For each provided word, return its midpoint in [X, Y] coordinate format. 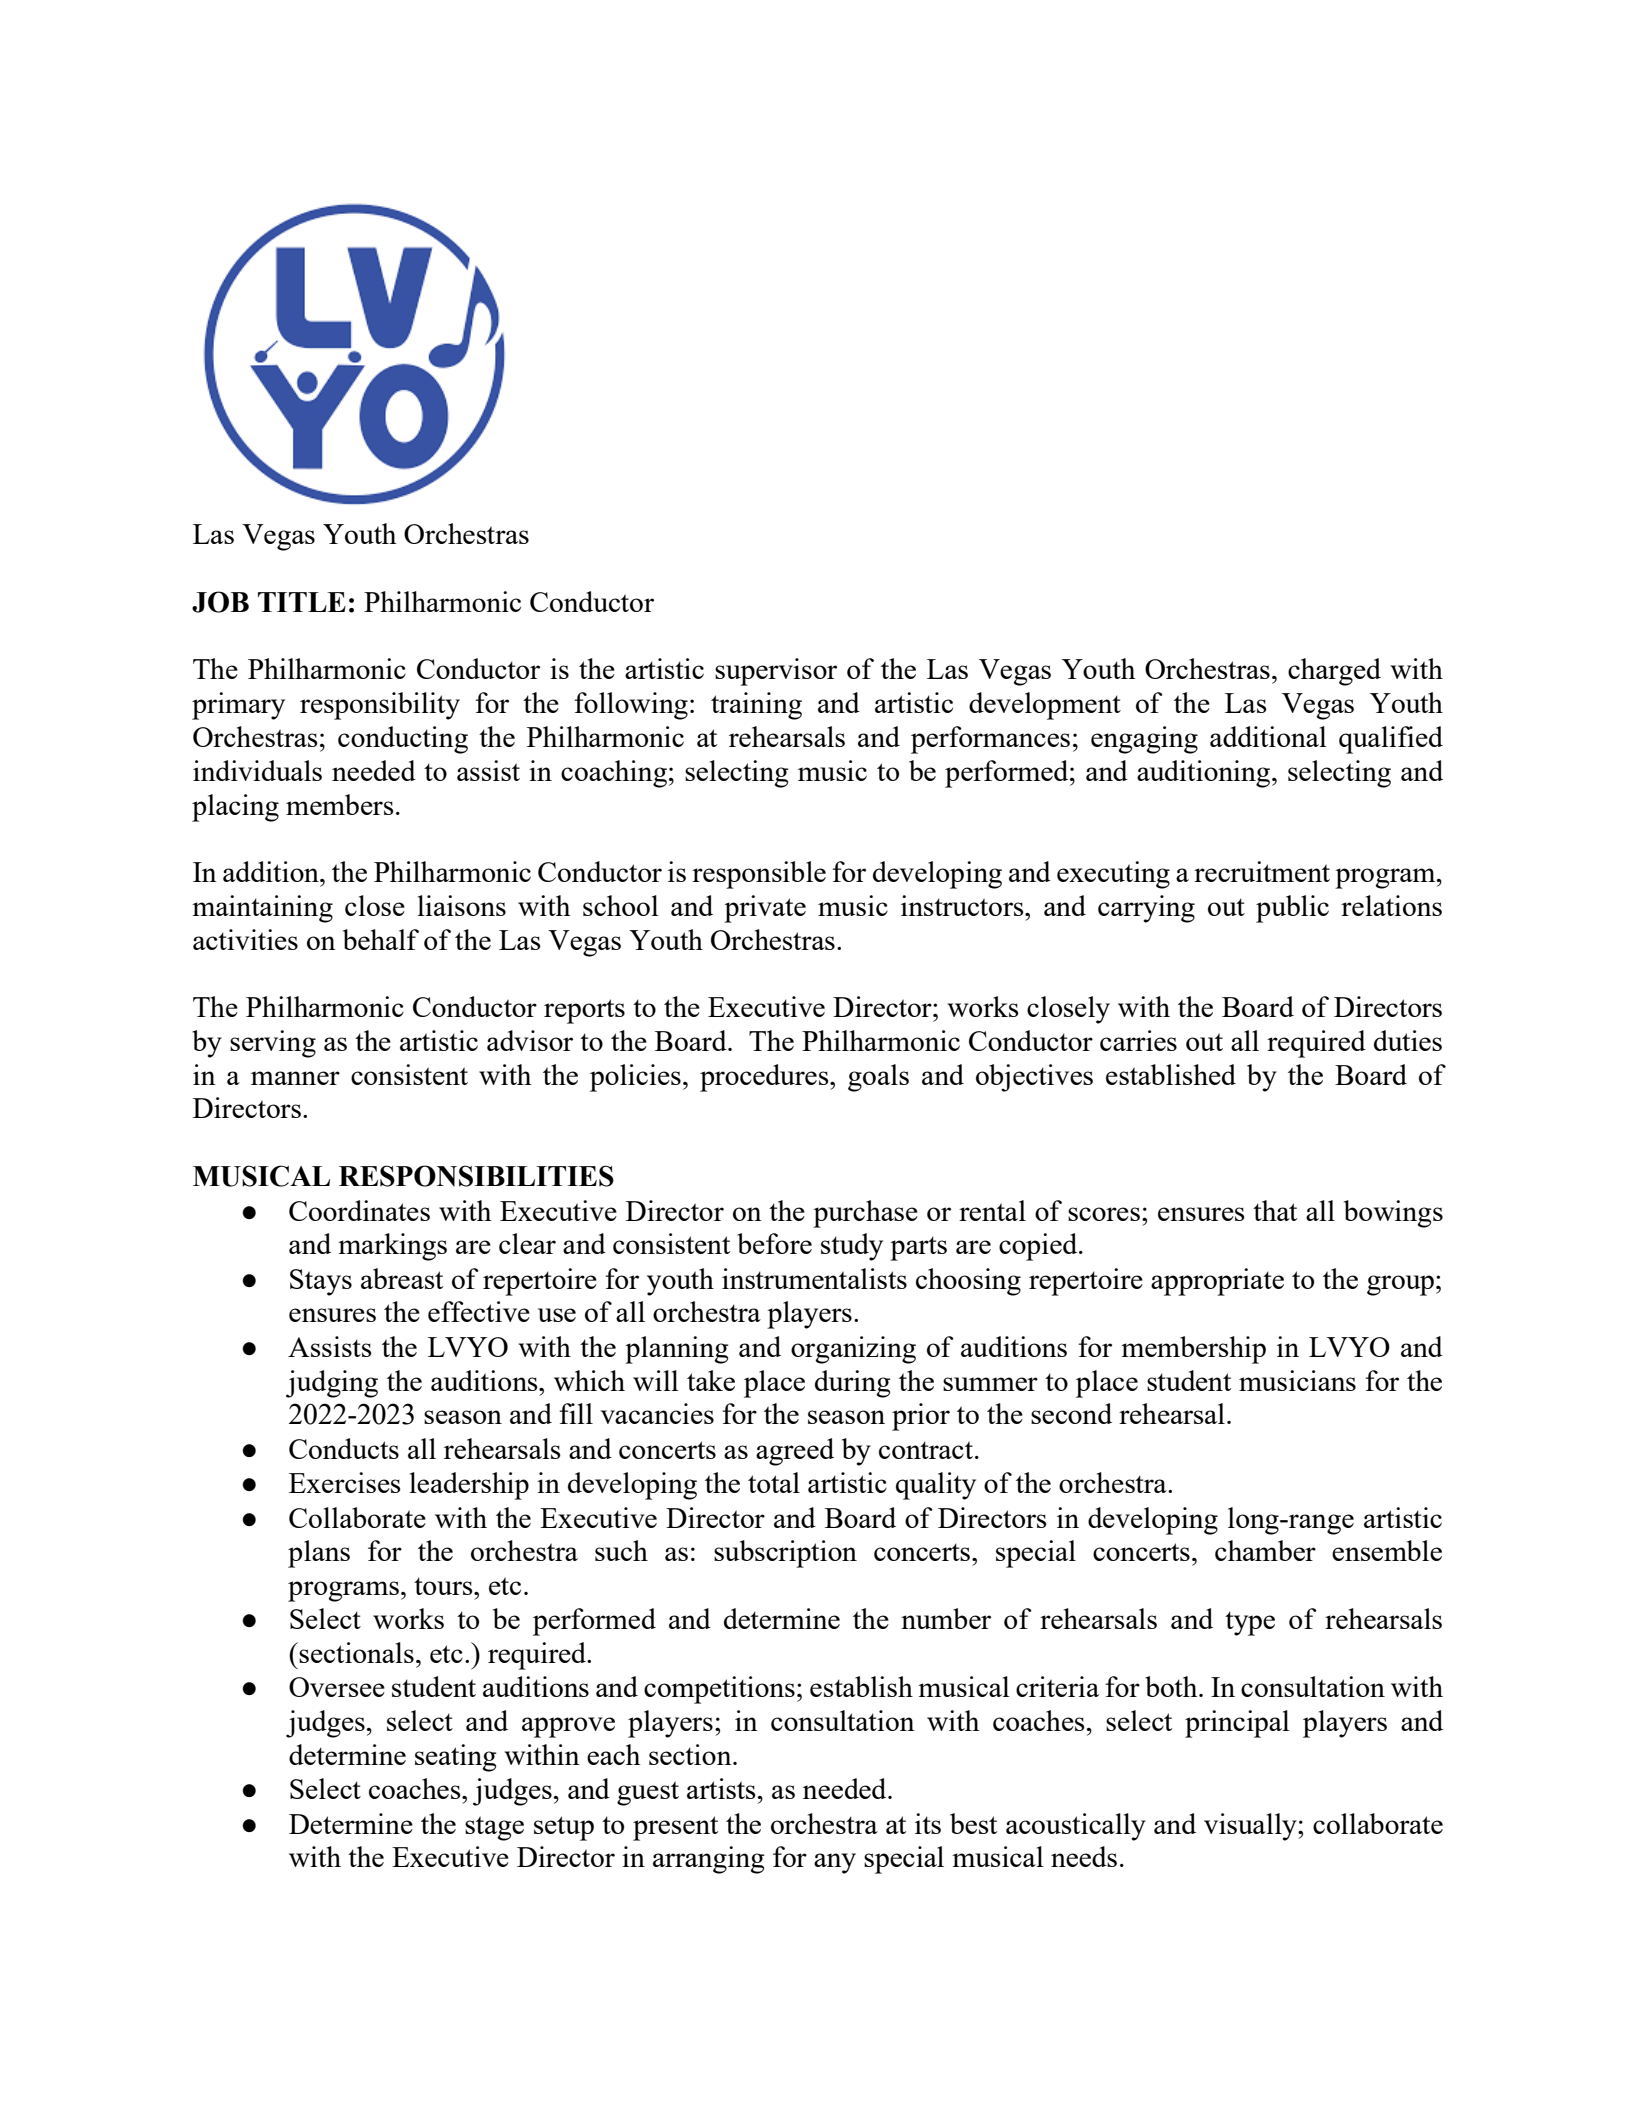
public [1292, 909]
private [765, 909]
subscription [785, 1554]
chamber [1265, 1550]
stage [494, 1828]
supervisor [776, 672]
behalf [381, 939]
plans [319, 1554]
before [774, 1243]
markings [392, 1247]
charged [1334, 672]
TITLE [302, 602]
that [1275, 1210]
